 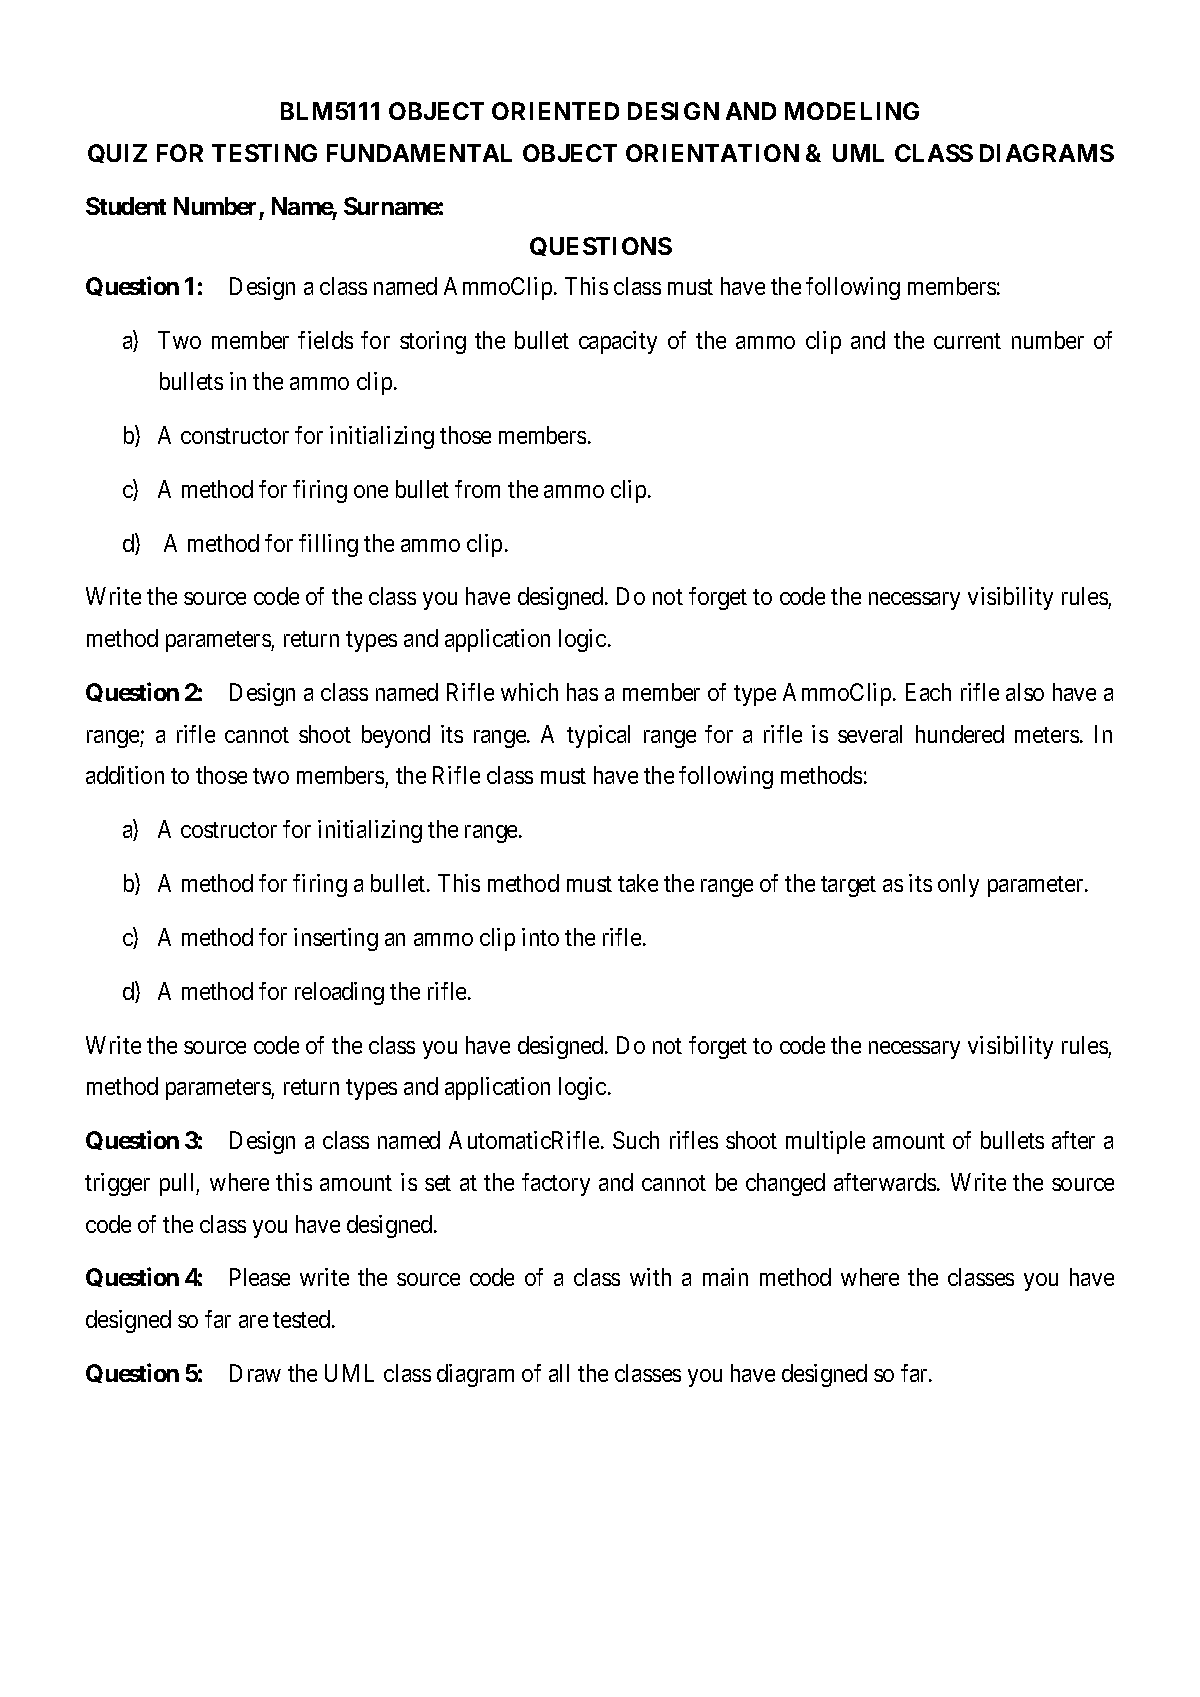 What do you see at coordinates (960, 734) in the image?
I see `hundered` at bounding box center [960, 734].
